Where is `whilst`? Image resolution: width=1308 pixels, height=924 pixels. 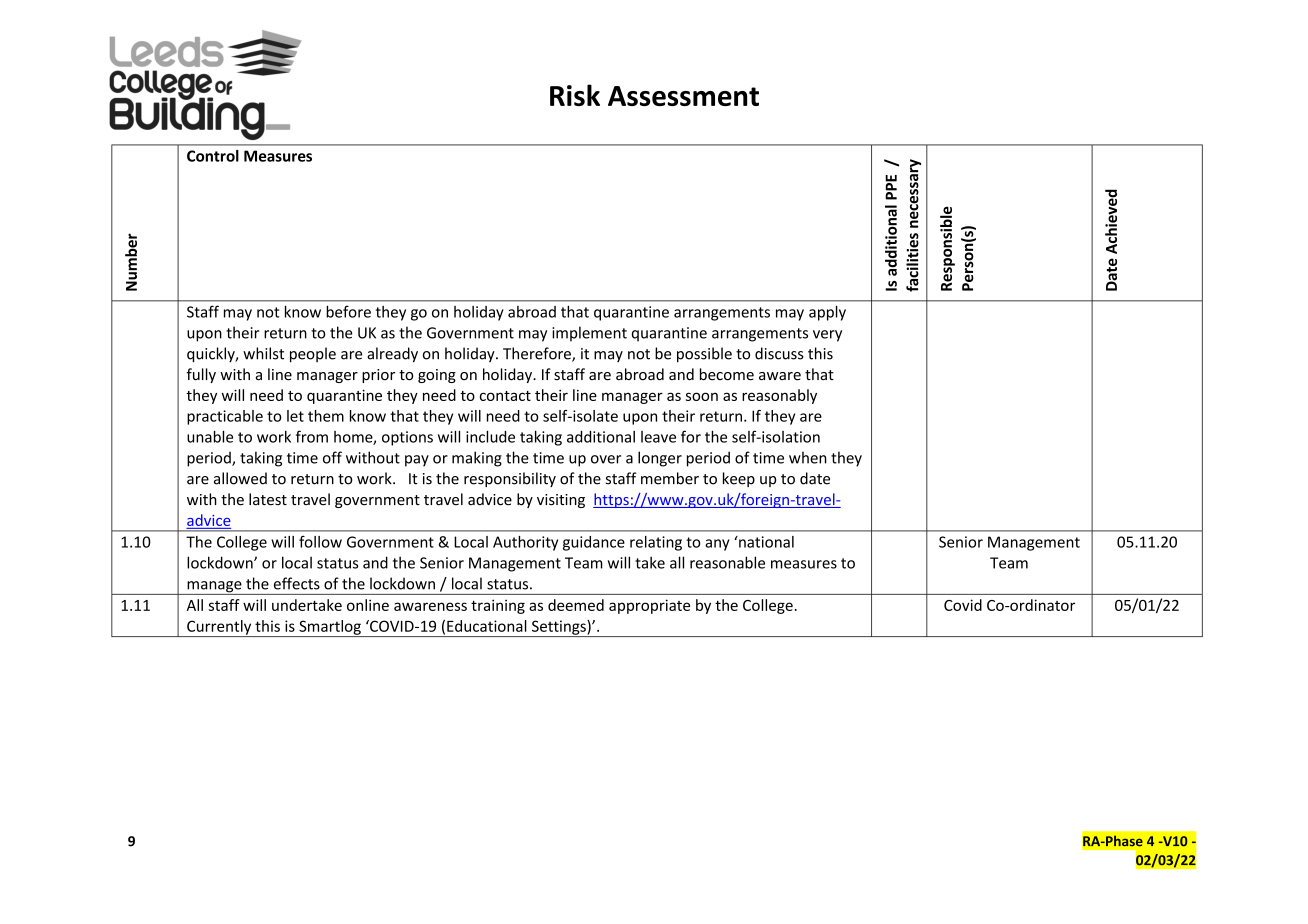
whilst is located at coordinates (263, 353).
